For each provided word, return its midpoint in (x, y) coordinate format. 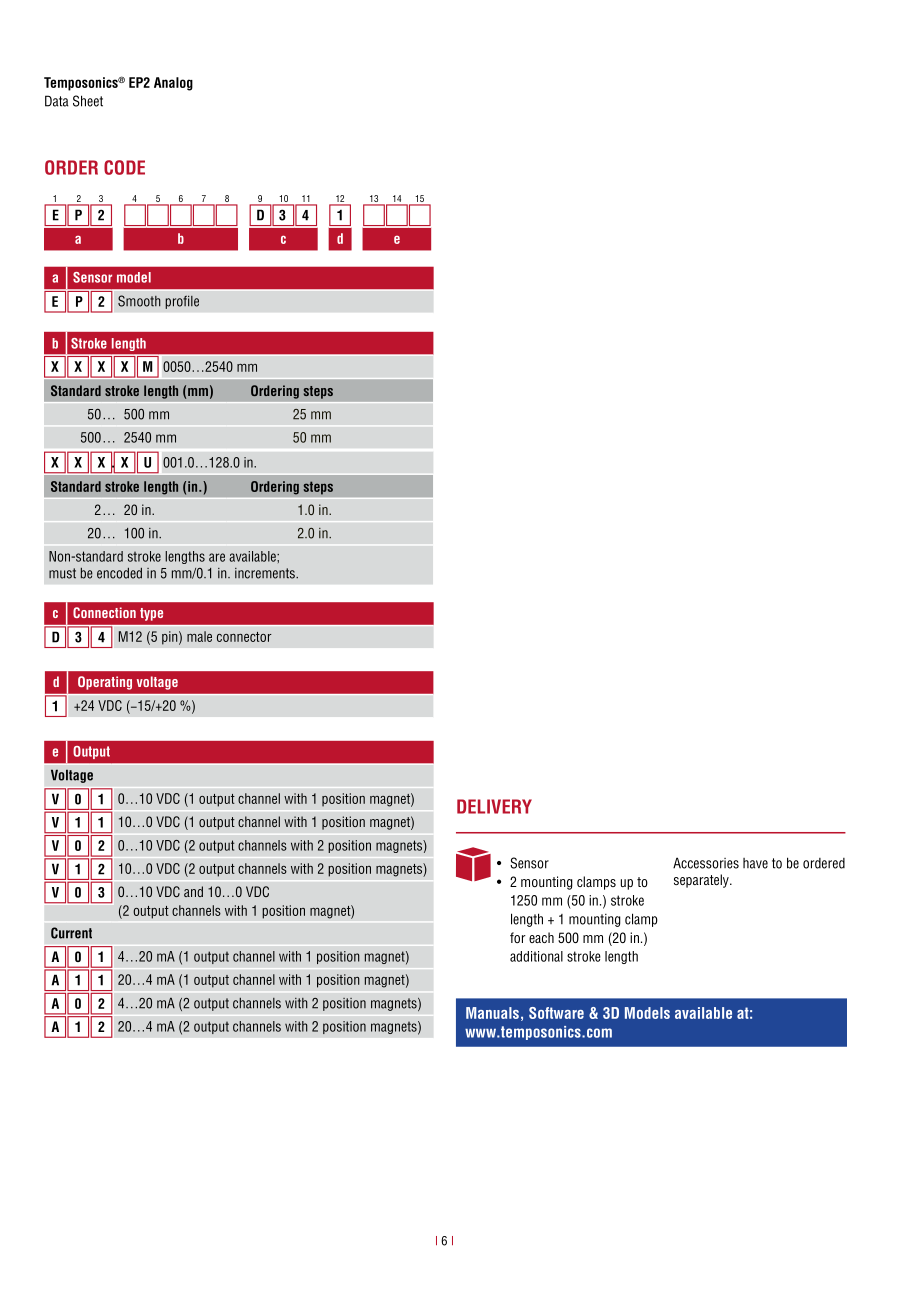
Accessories (706, 863)
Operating (105, 683)
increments (266, 573)
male (199, 636)
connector (244, 637)
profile (182, 302)
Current (71, 933)
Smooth (139, 301)
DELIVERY (494, 806)
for (518, 937)
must (62, 573)
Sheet (88, 101)
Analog (173, 84)
